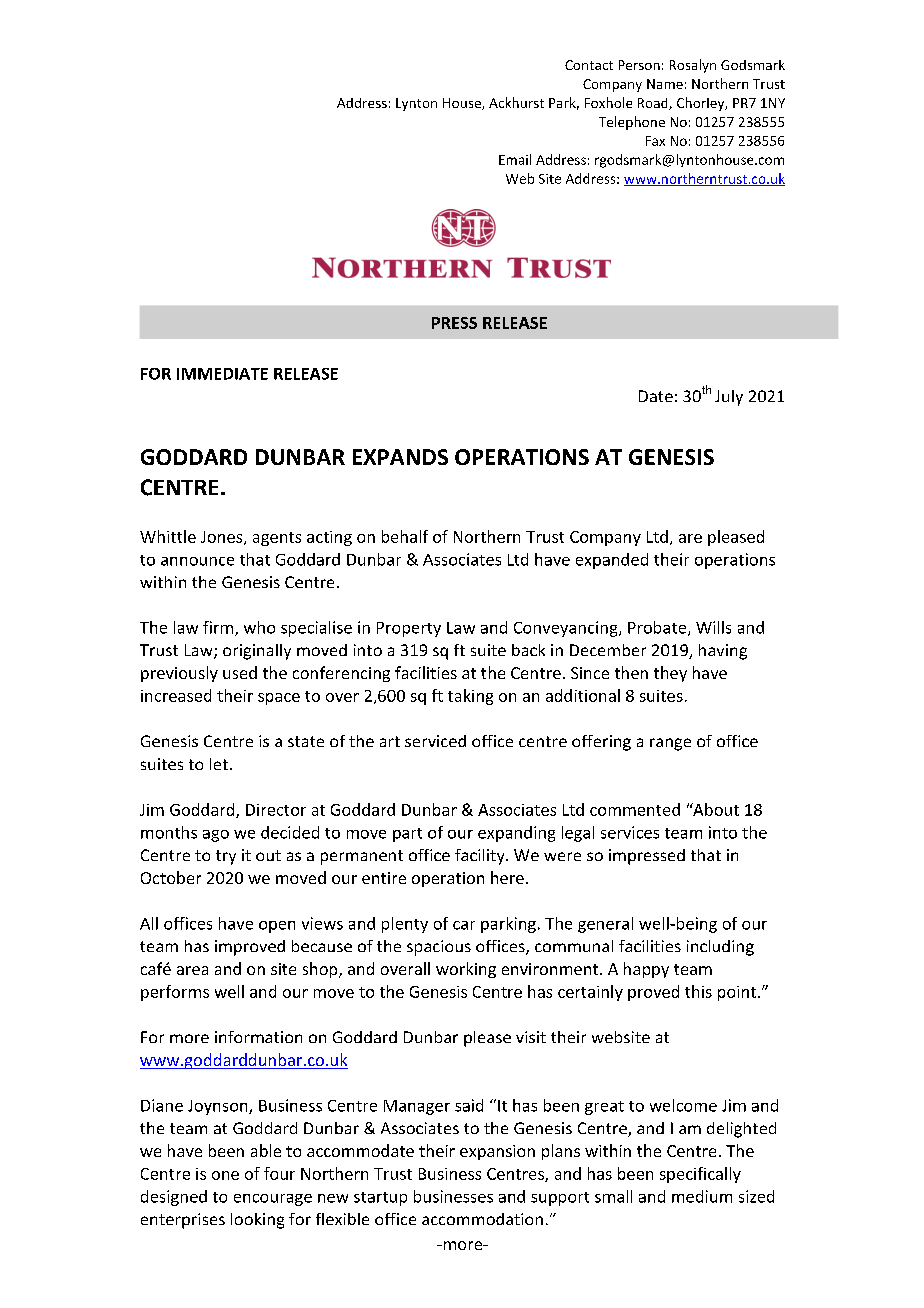 The width and height of the screenshot is (924, 1308). I want to click on Email, so click(515, 159).
